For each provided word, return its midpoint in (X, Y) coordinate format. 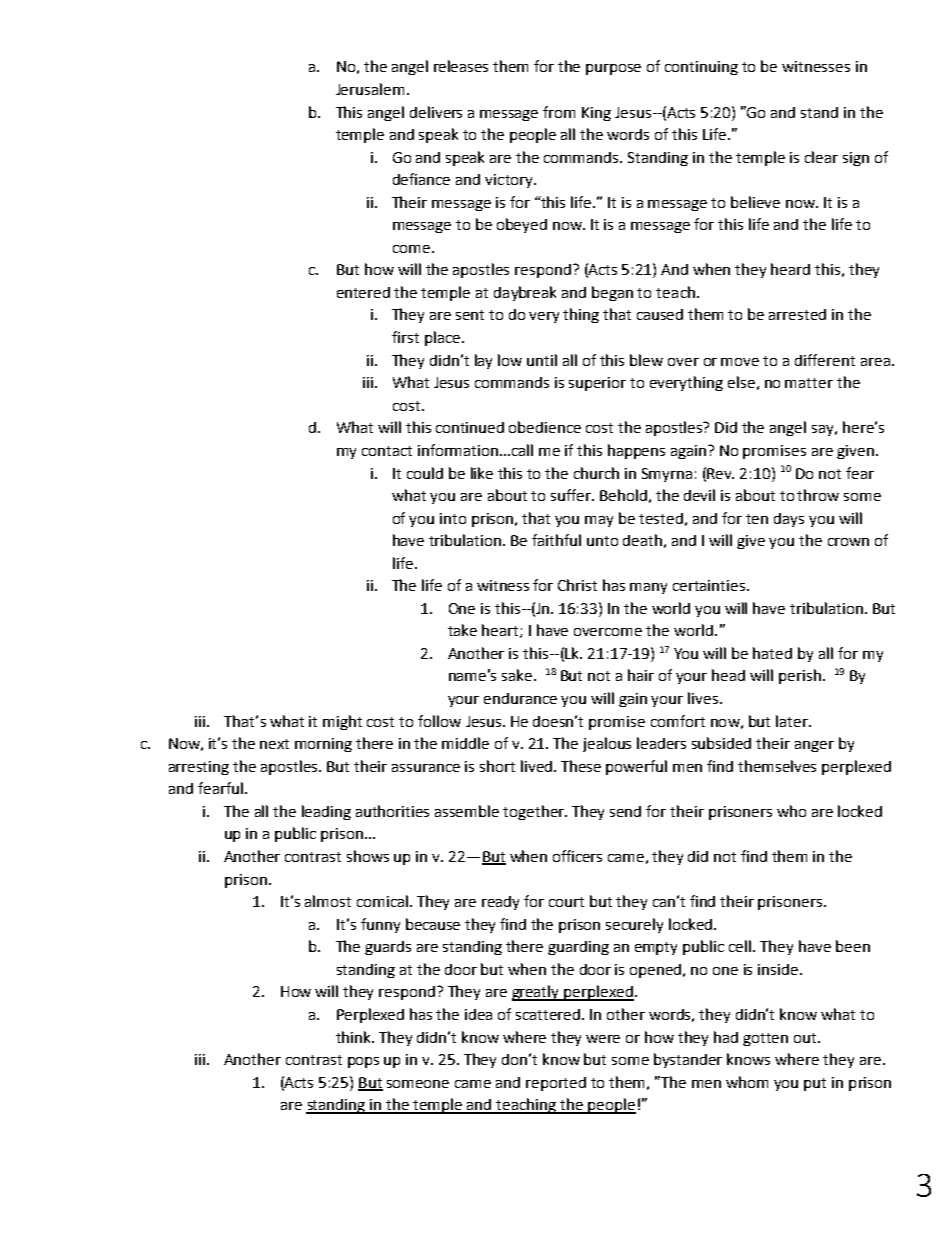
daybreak (525, 293)
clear (821, 157)
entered (363, 292)
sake (518, 675)
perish (800, 676)
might (342, 722)
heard (790, 269)
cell (741, 946)
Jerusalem (370, 89)
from (559, 112)
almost (328, 901)
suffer (572, 495)
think (355, 1037)
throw (818, 495)
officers (577, 856)
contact (387, 451)
